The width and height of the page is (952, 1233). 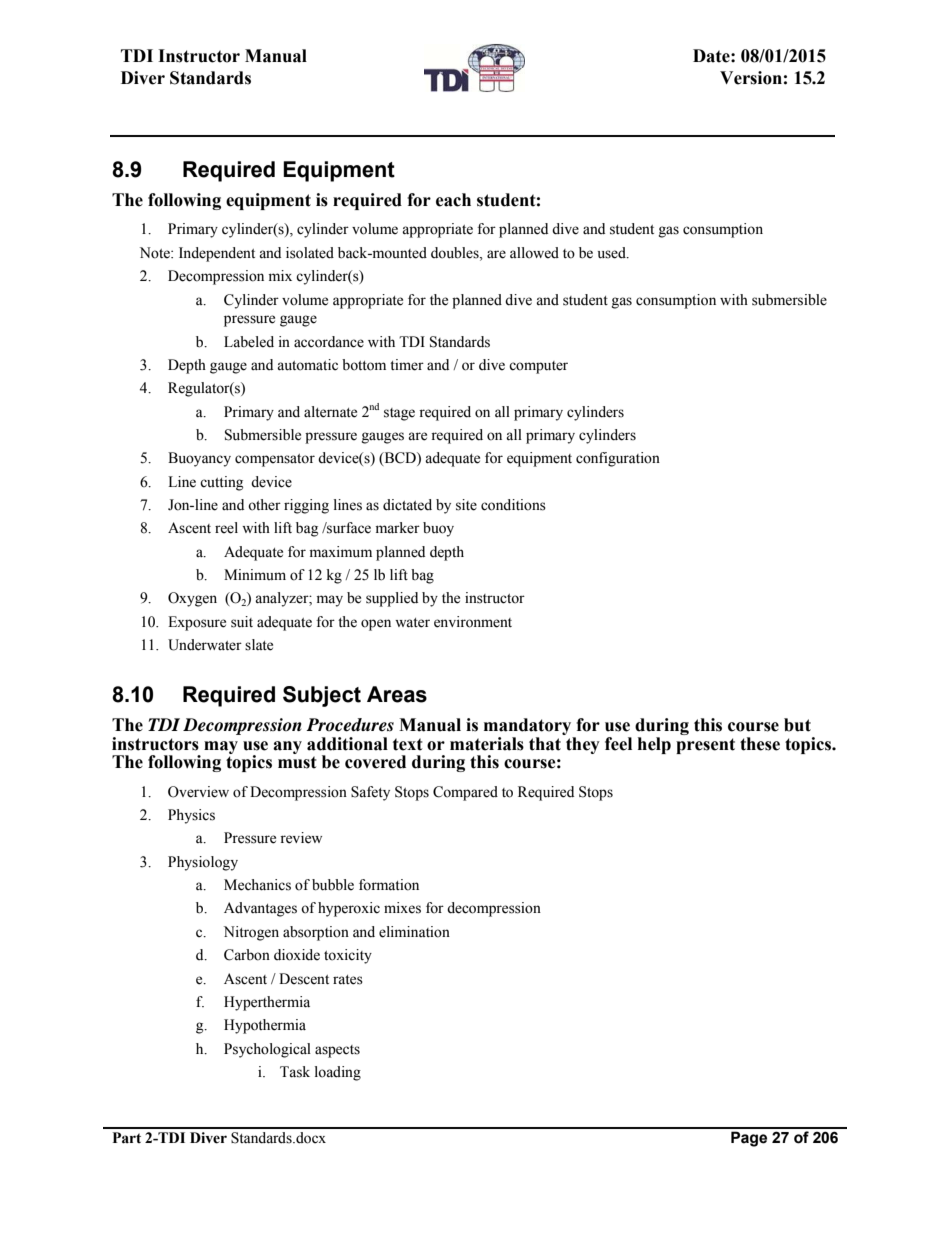 I want to click on Part, so click(x=127, y=1138).
